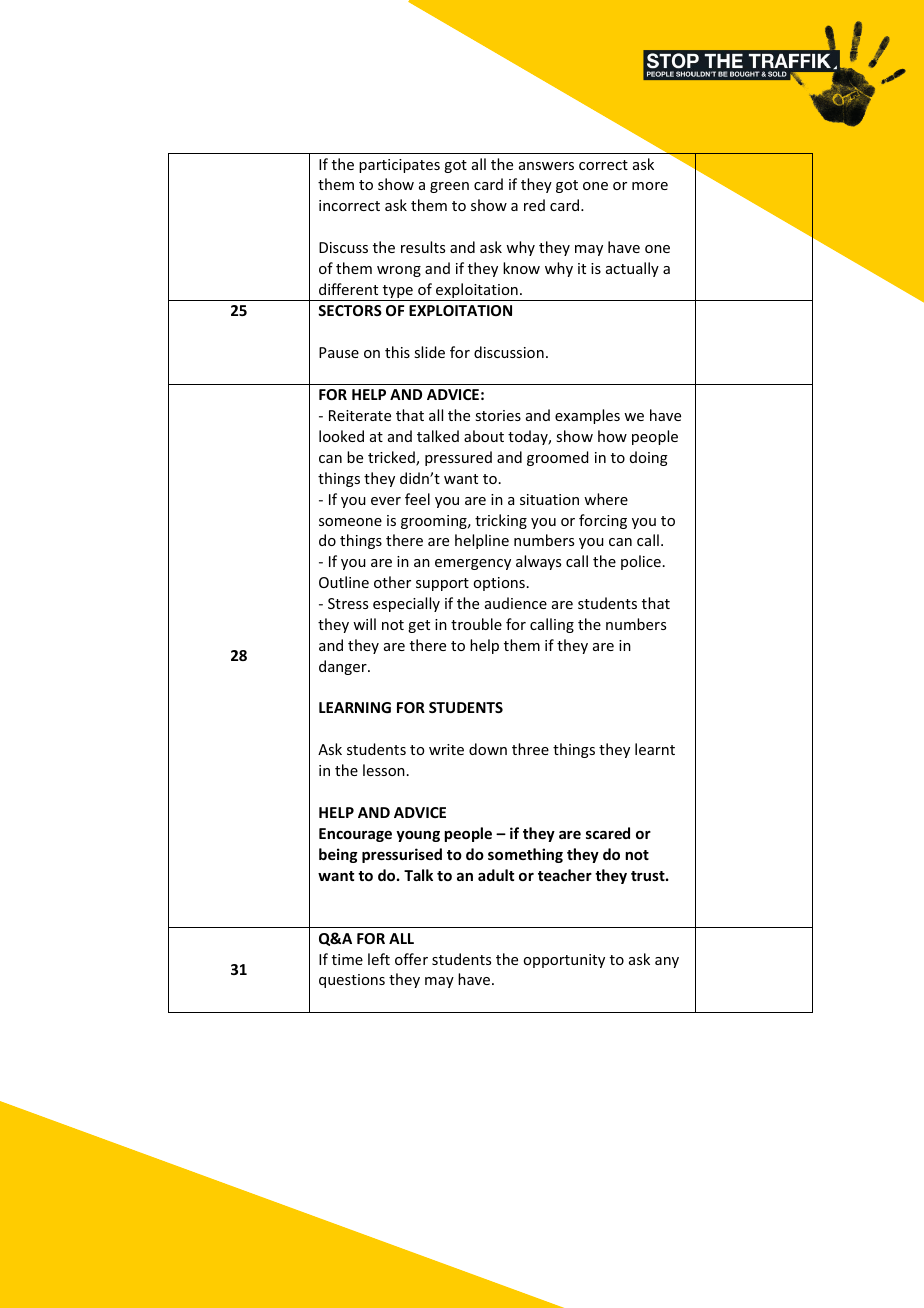 Image resolution: width=924 pixels, height=1308 pixels. What do you see at coordinates (655, 749) in the screenshot?
I see `learnt` at bounding box center [655, 749].
